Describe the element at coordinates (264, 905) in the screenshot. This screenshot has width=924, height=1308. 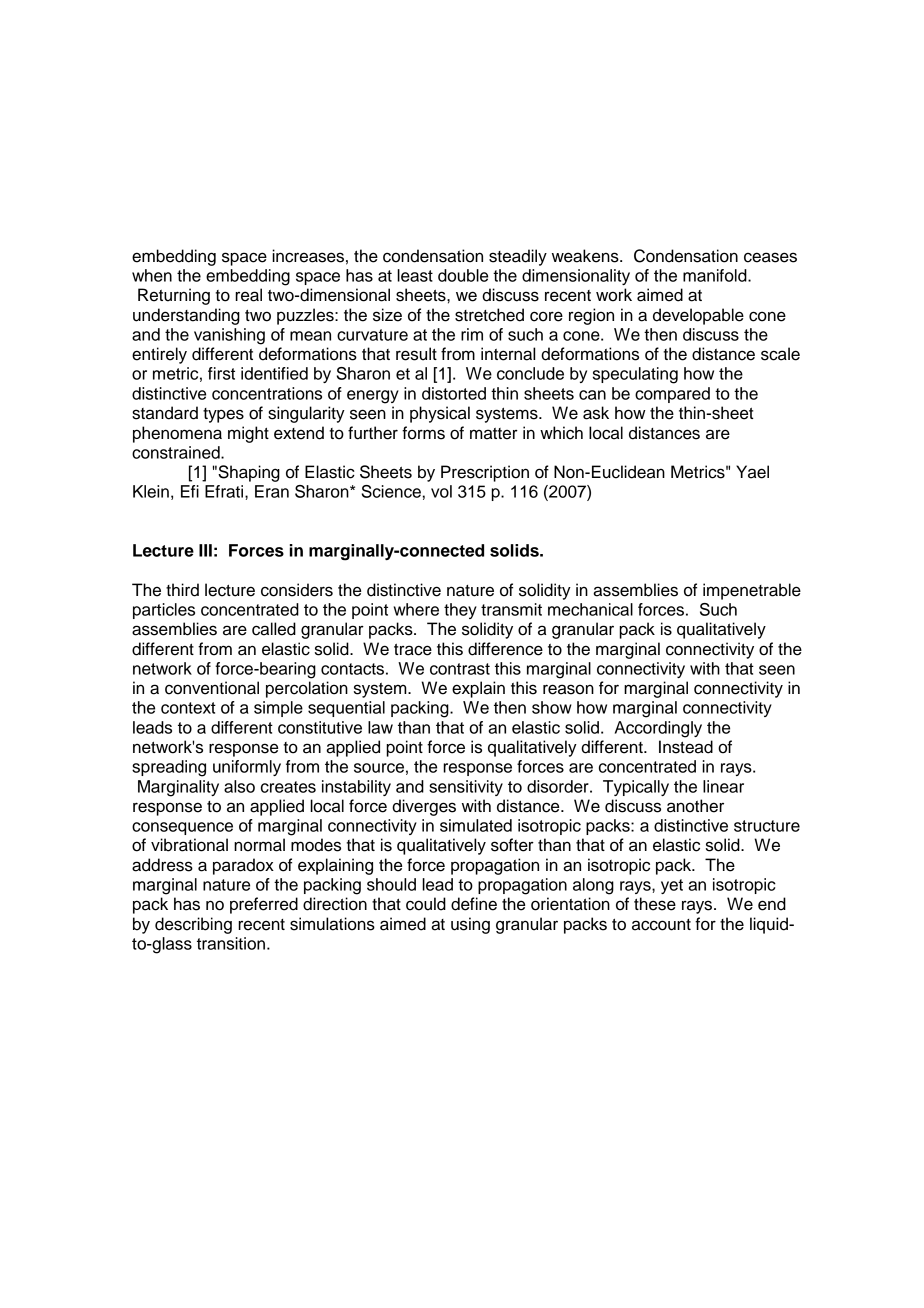
I see `preferred` at that location.
